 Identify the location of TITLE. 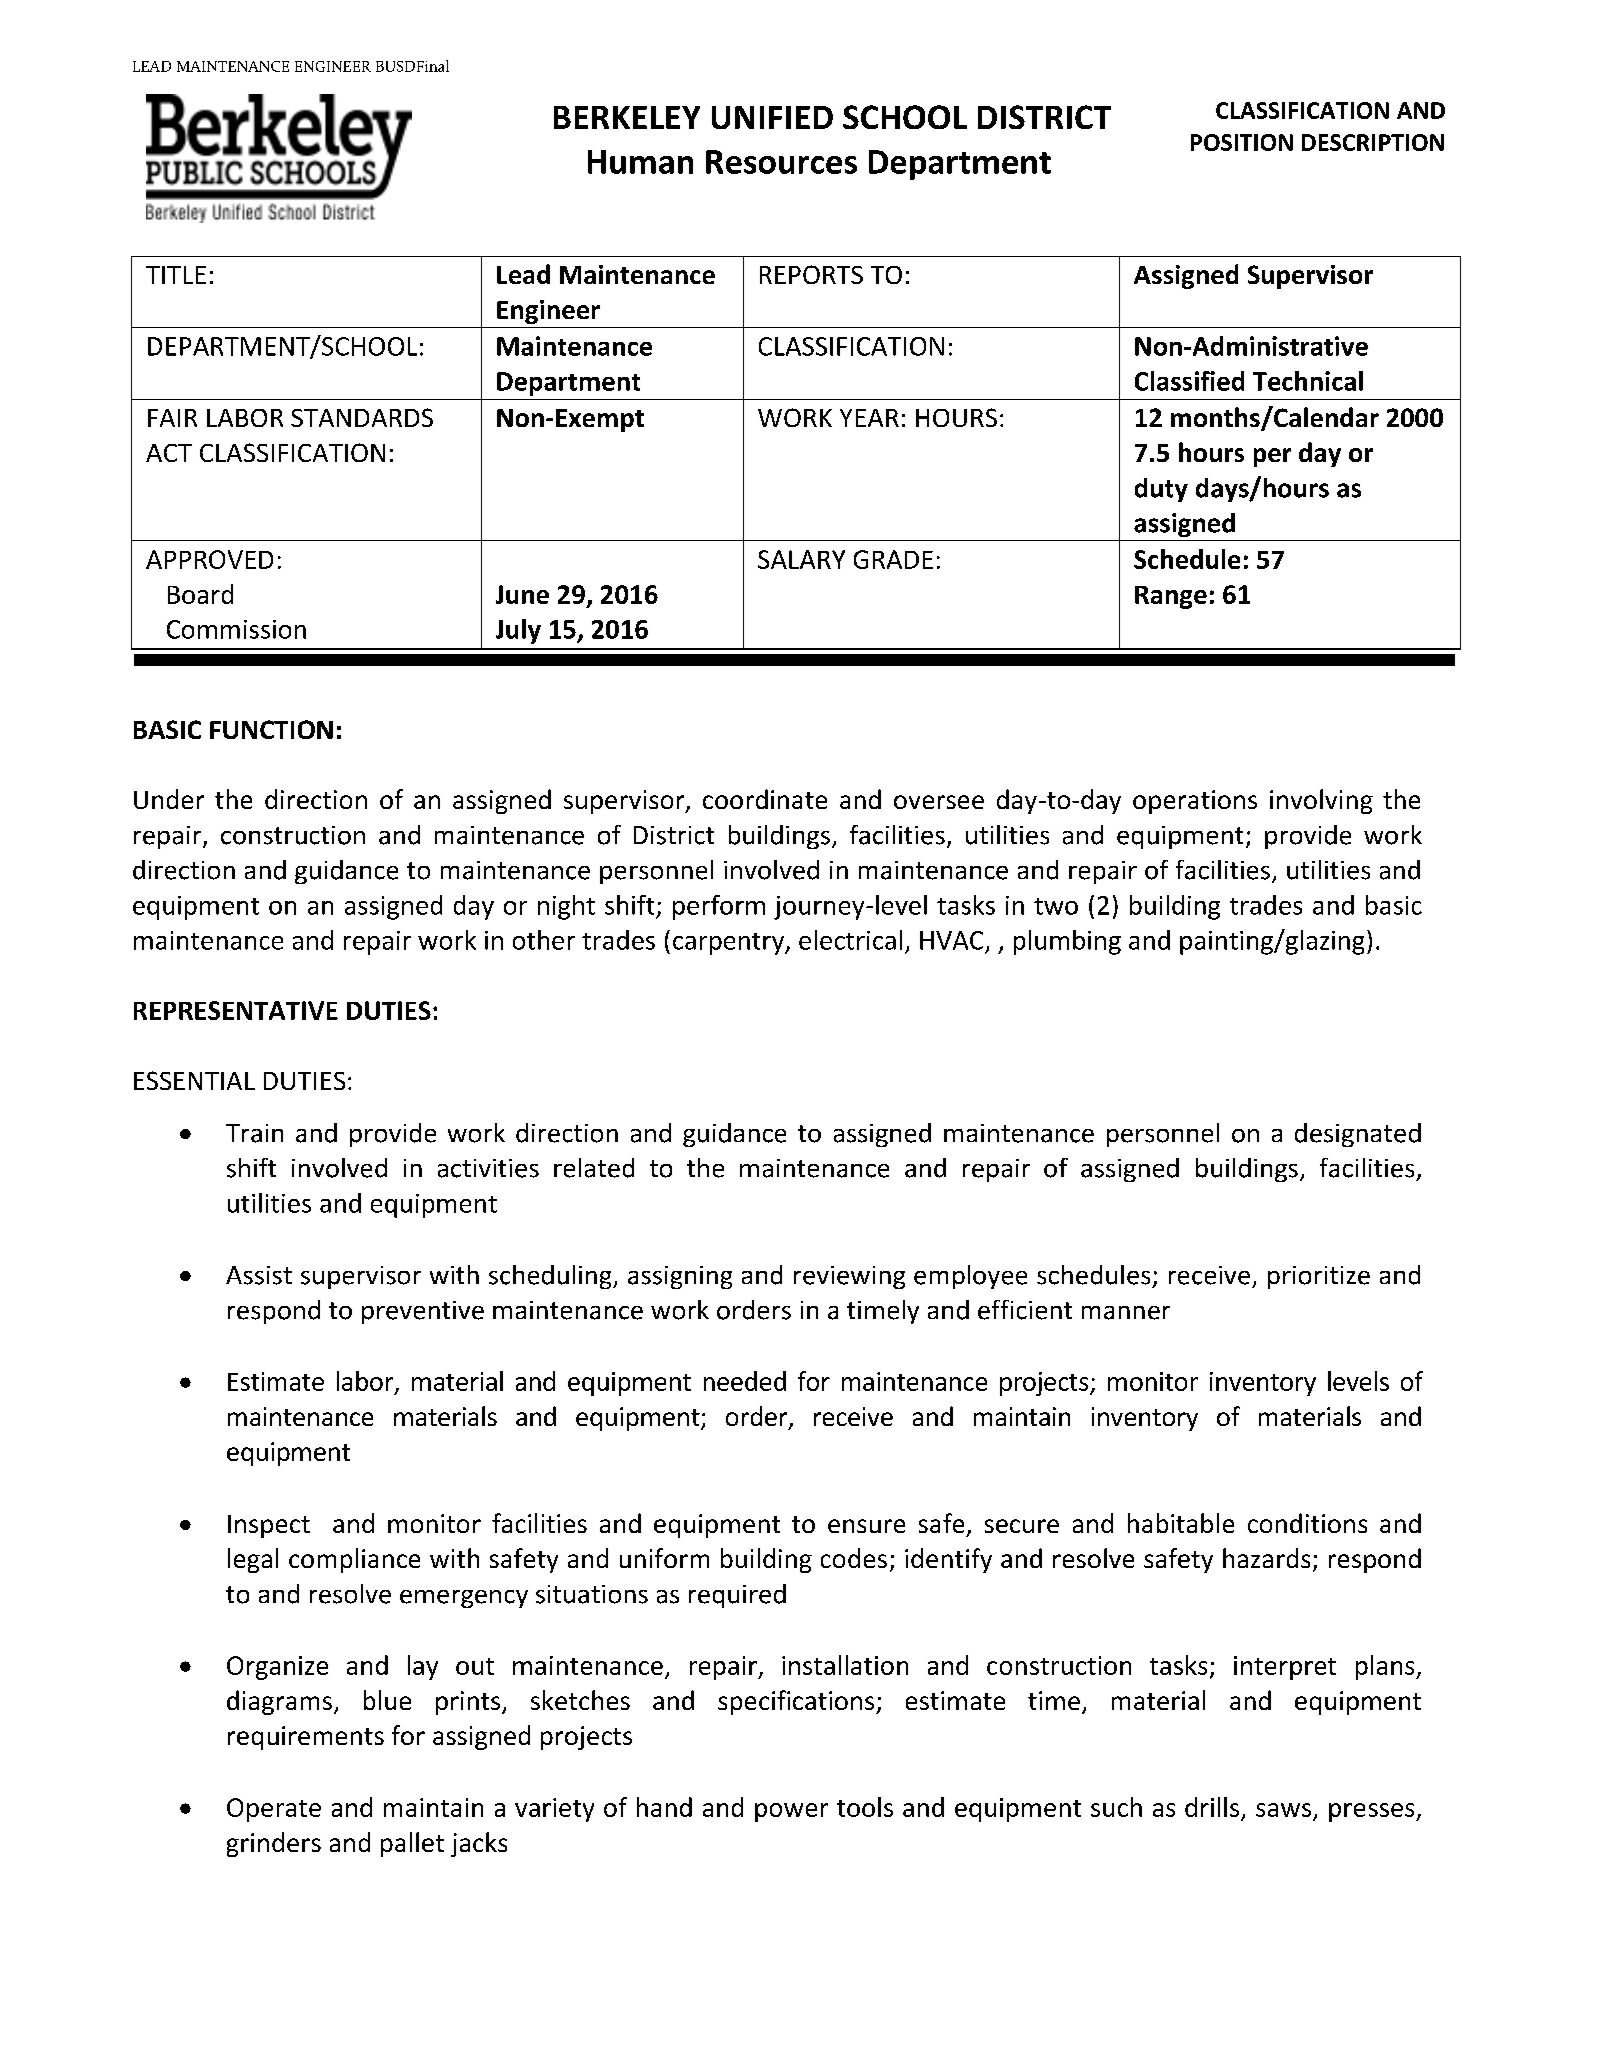
(176, 275).
